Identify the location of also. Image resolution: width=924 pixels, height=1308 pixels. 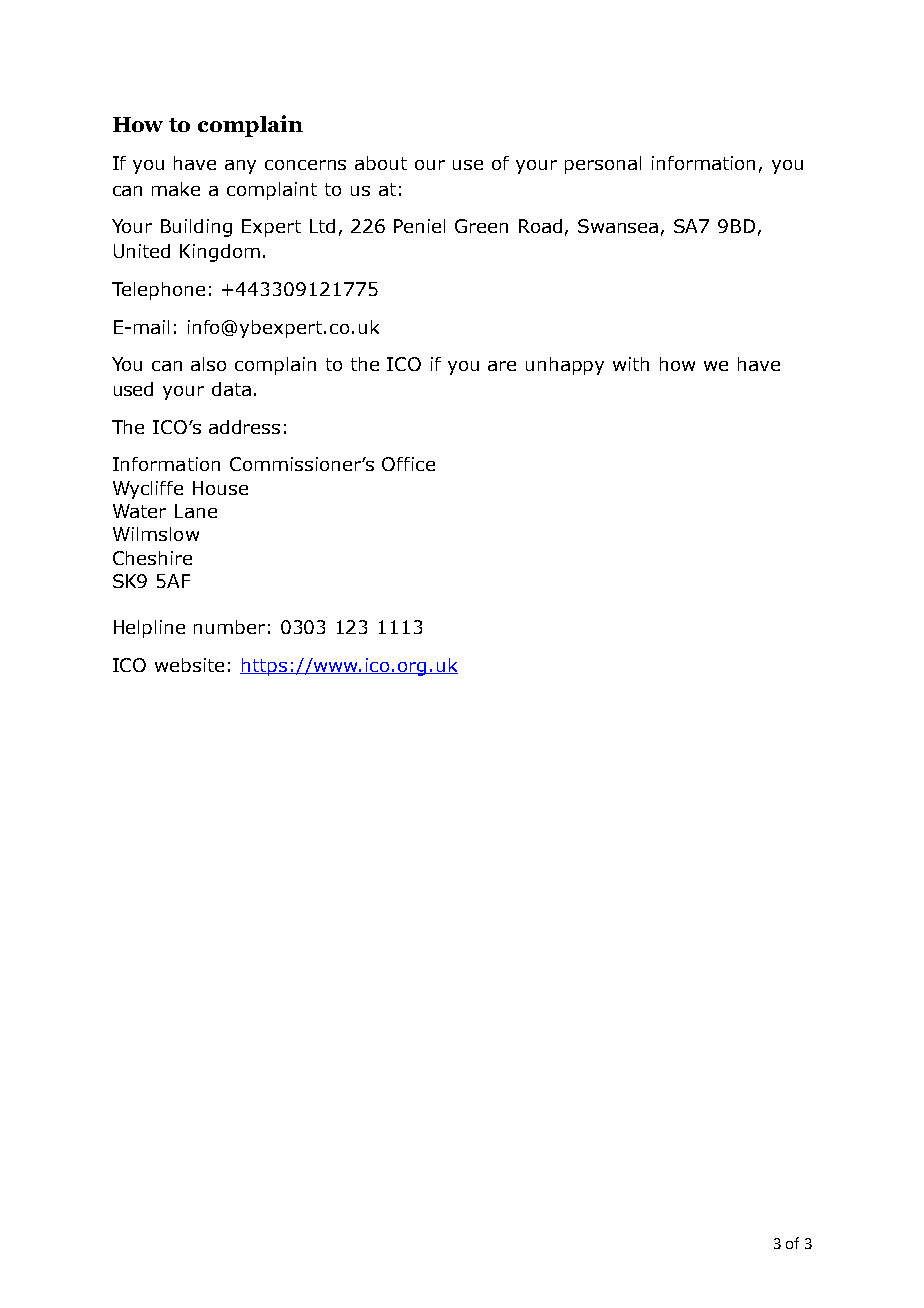
(208, 364).
